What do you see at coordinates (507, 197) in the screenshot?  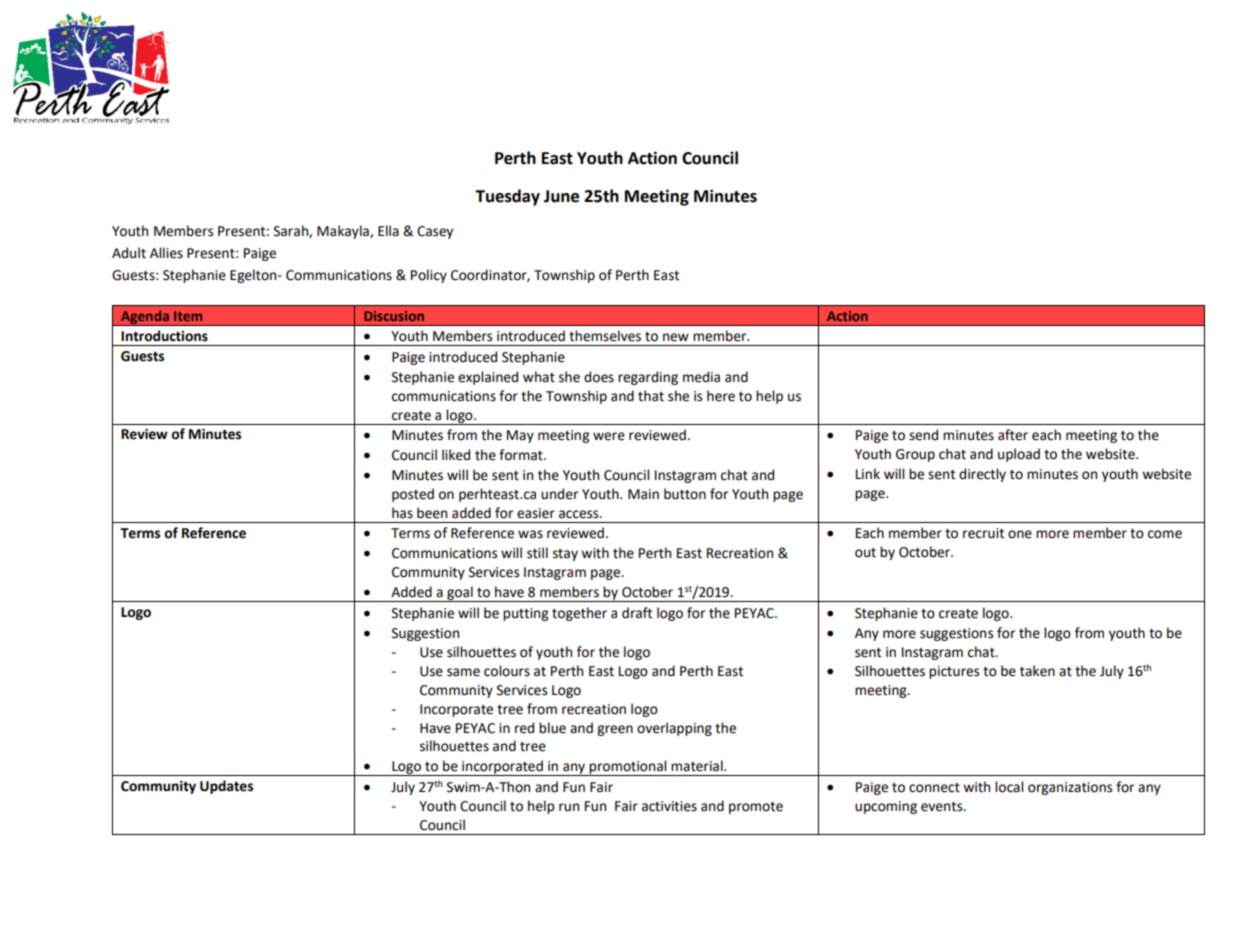 I see `Tuesday` at bounding box center [507, 197].
